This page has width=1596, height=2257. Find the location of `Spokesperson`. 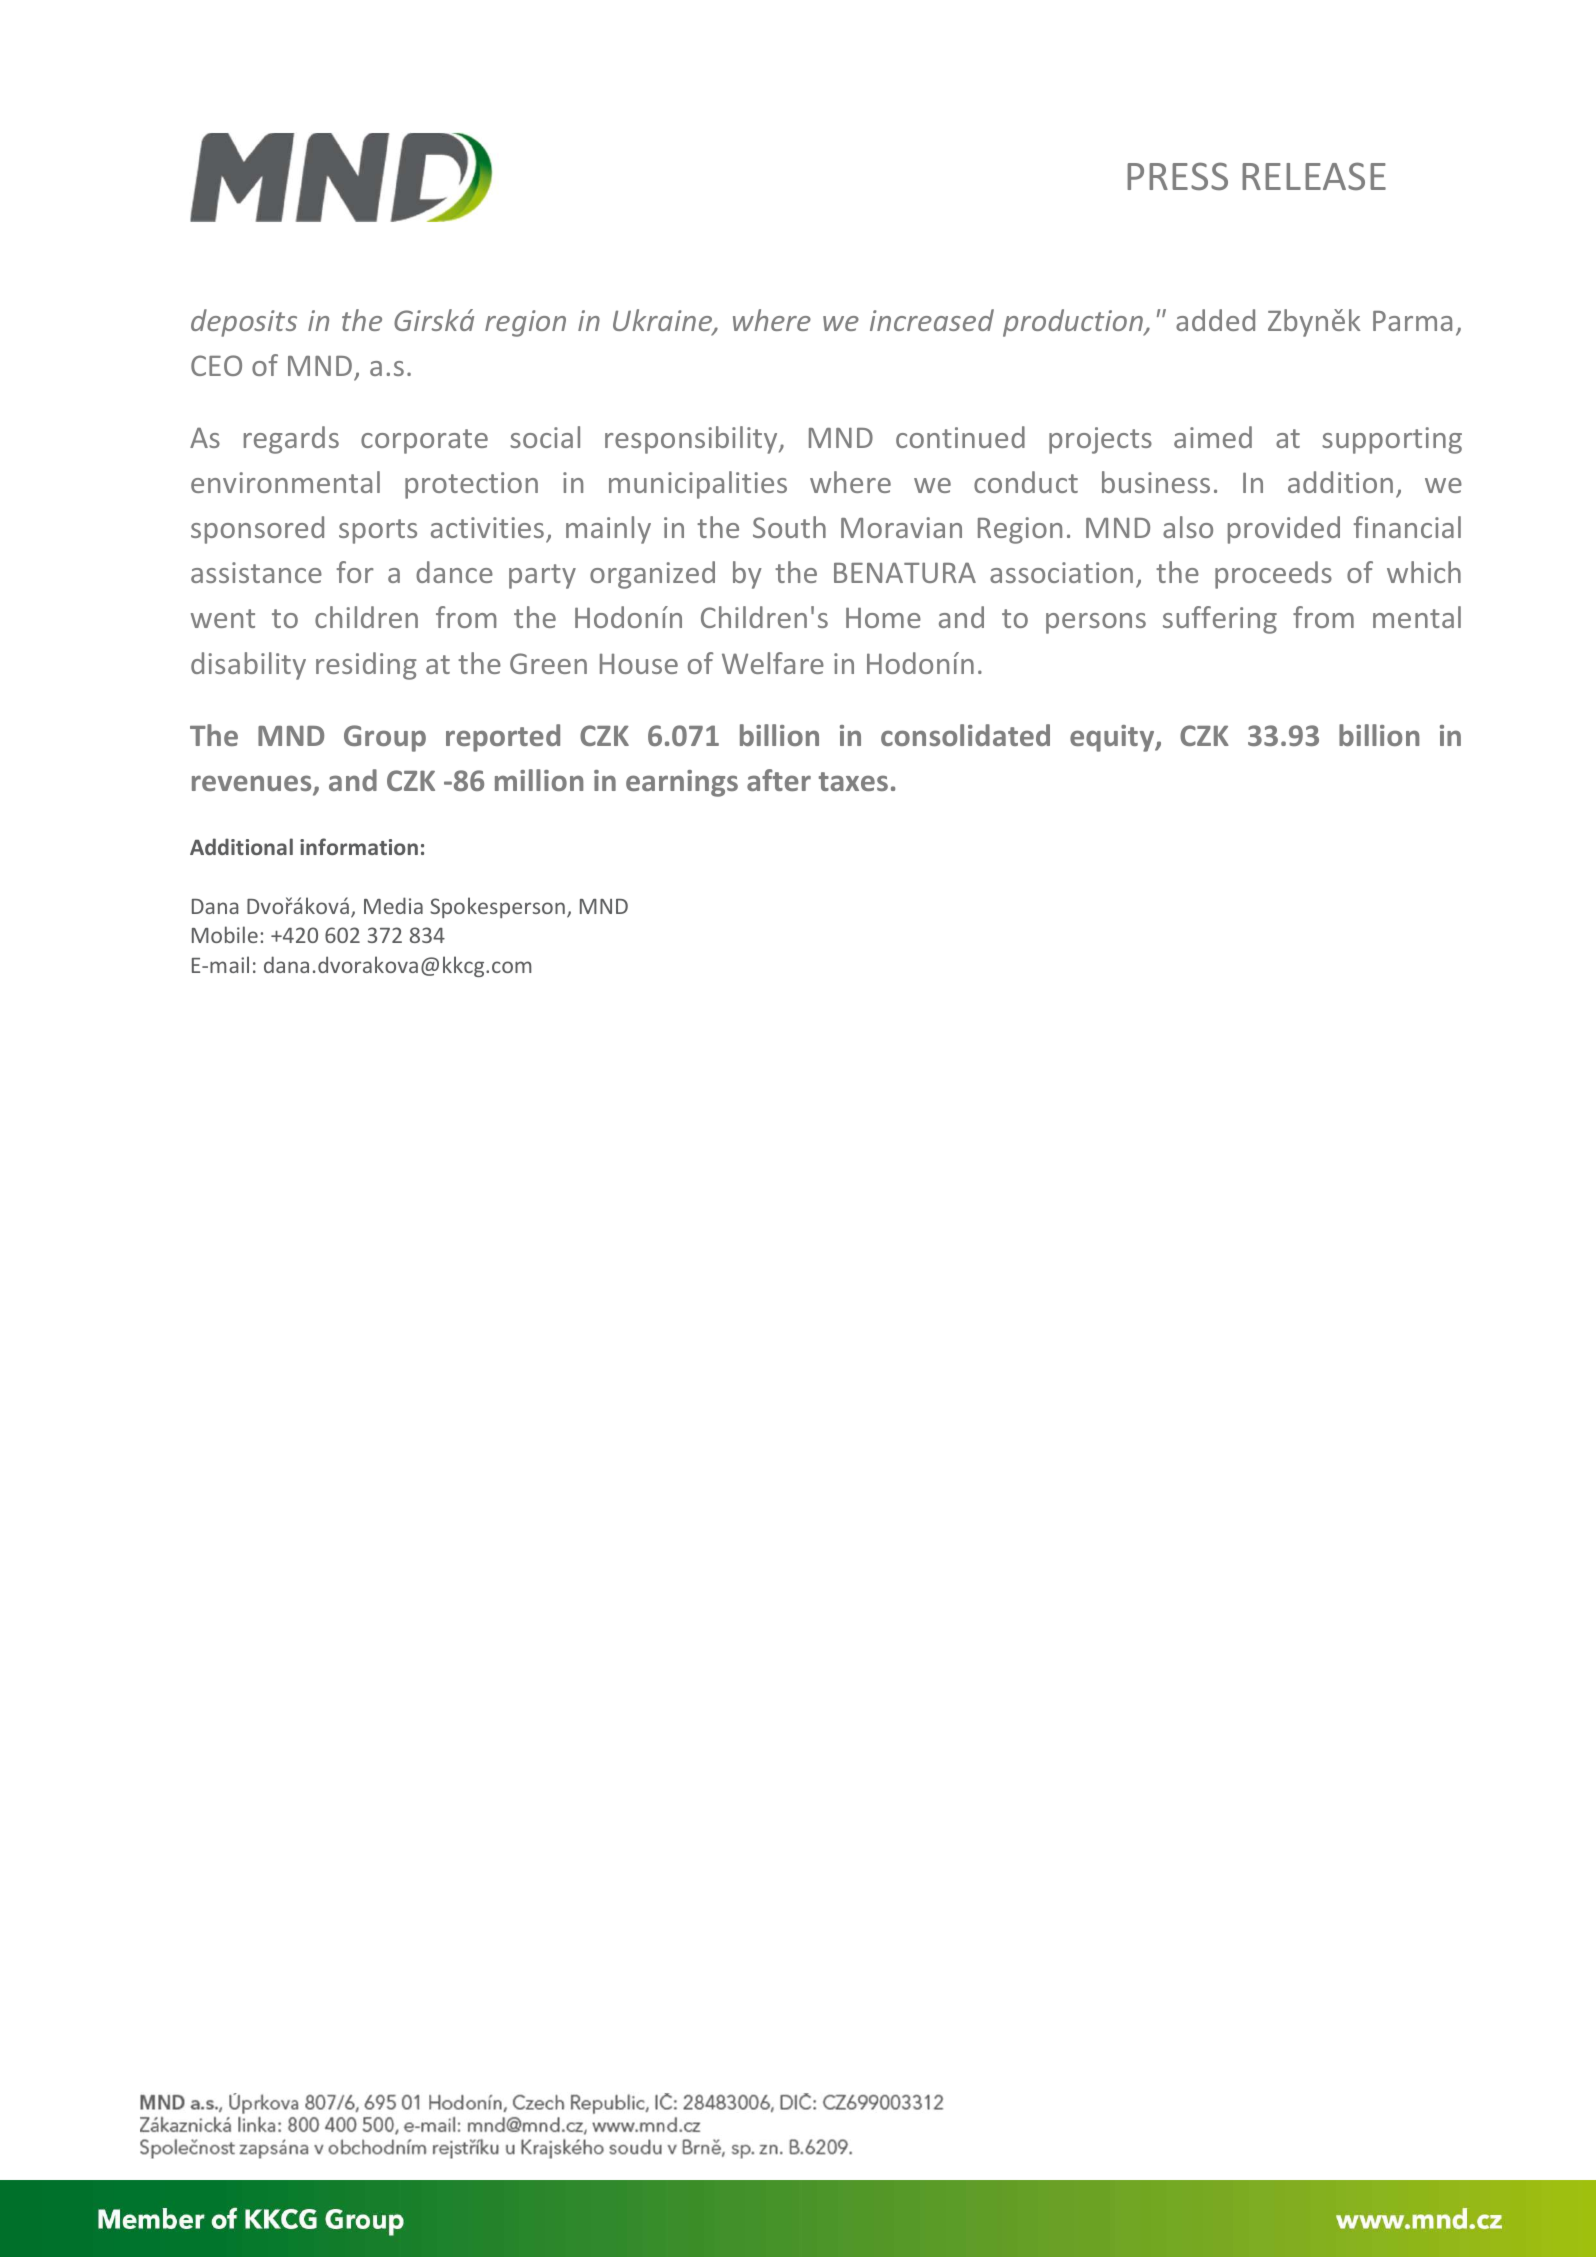

Spokesperson is located at coordinates (497, 907).
